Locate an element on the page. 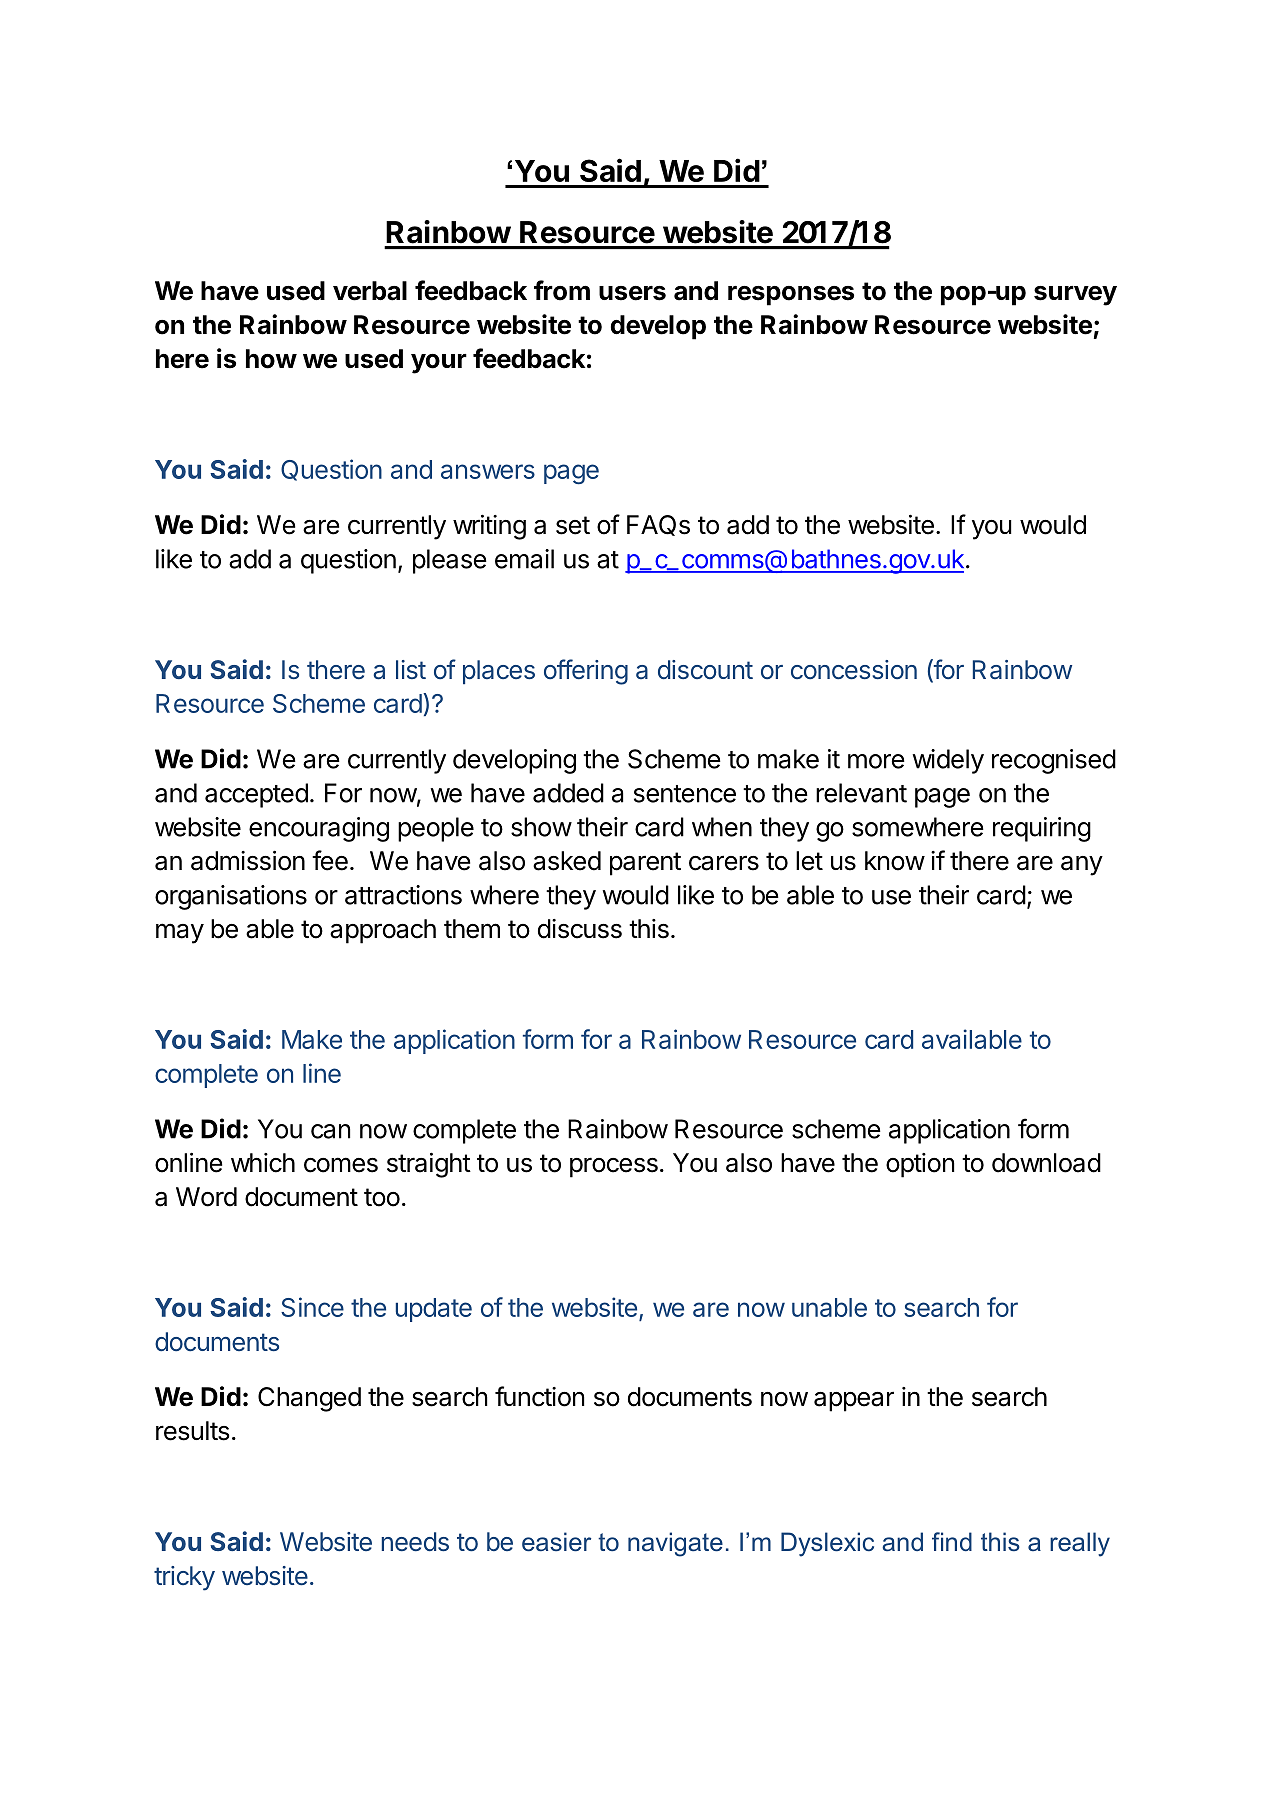 The width and height of the image is (1274, 1802). offering is located at coordinates (586, 672).
